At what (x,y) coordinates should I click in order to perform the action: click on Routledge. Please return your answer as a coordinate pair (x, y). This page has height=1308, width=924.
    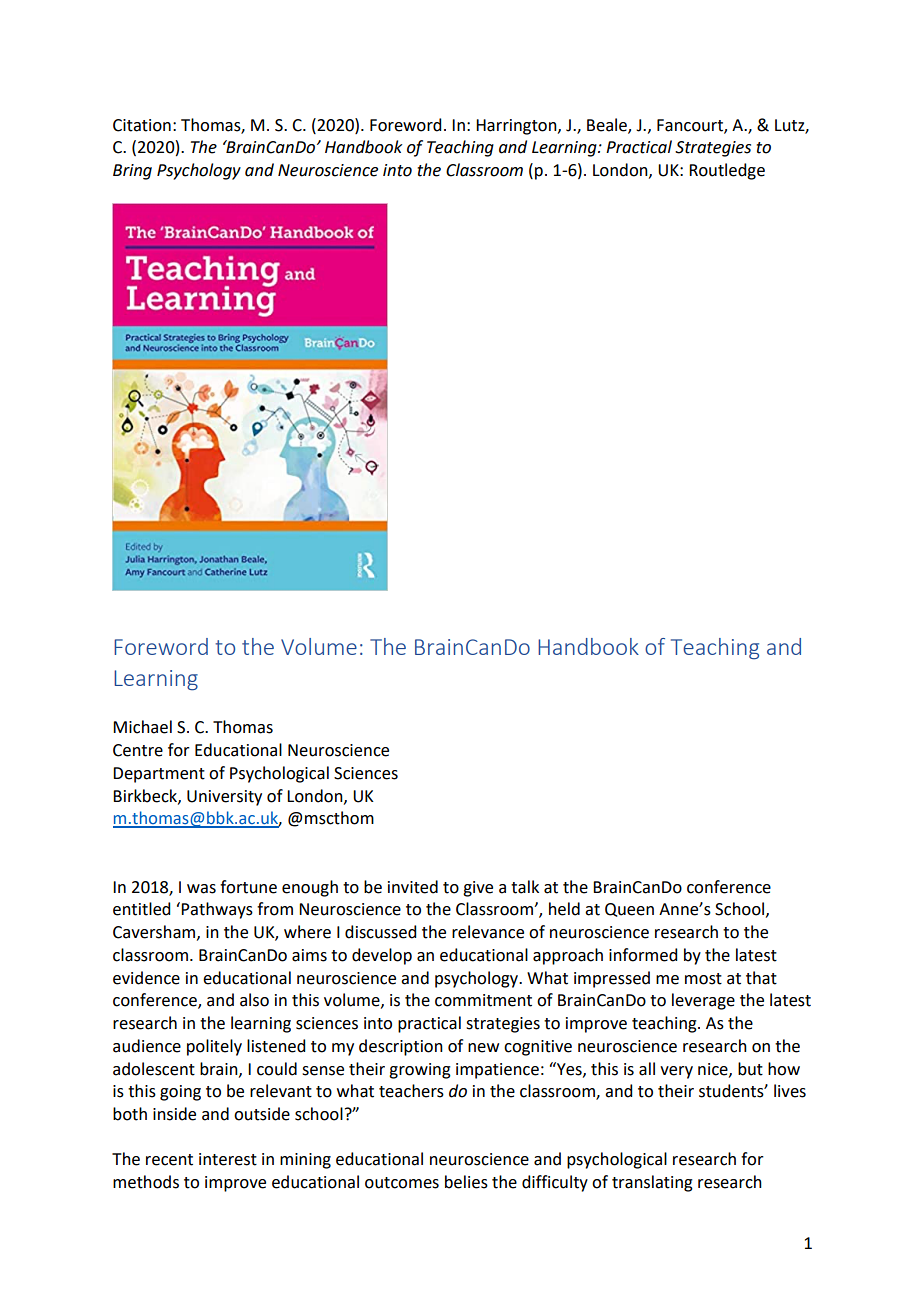
    Looking at the image, I should click on (727, 171).
